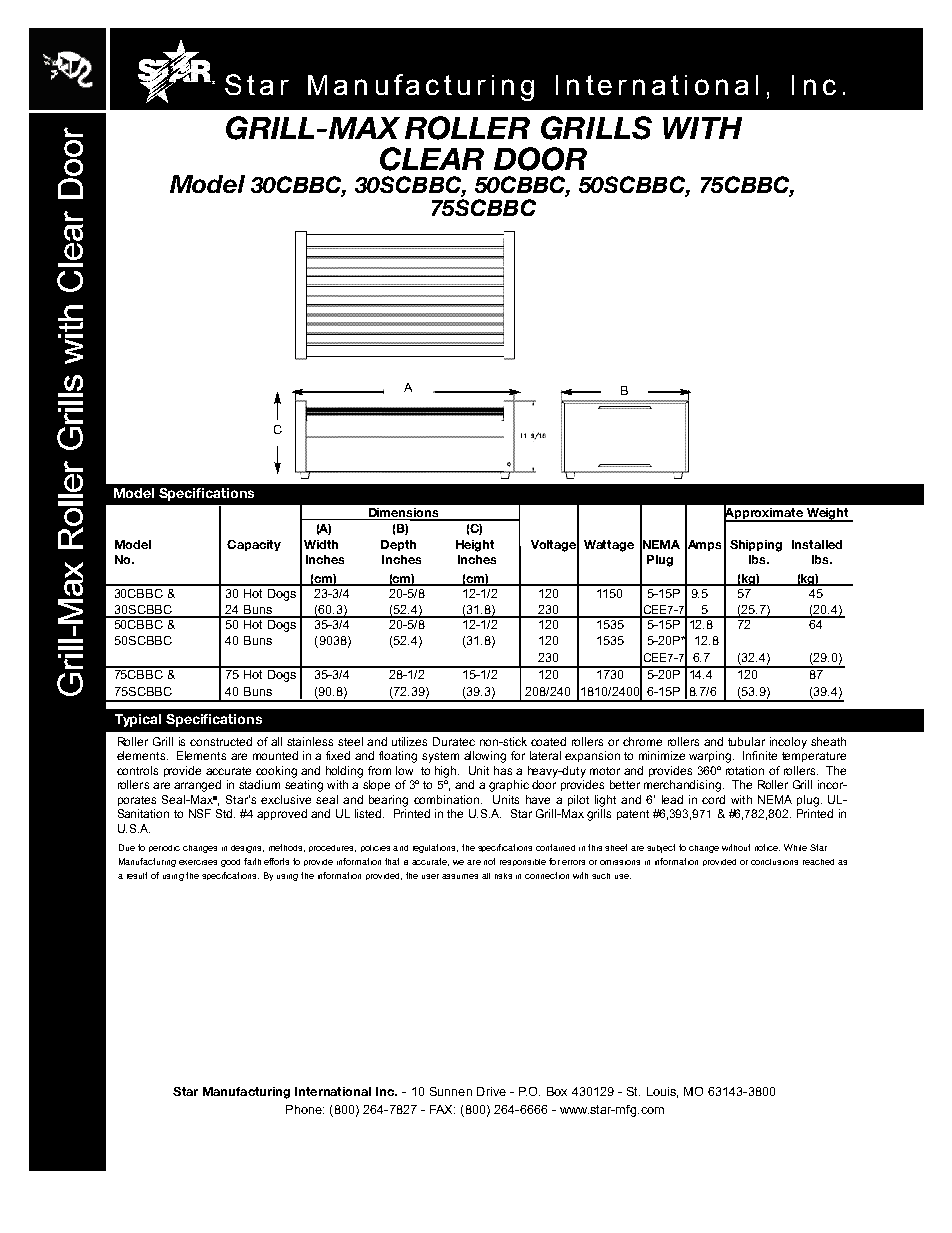  I want to click on Capacity, so click(254, 545).
